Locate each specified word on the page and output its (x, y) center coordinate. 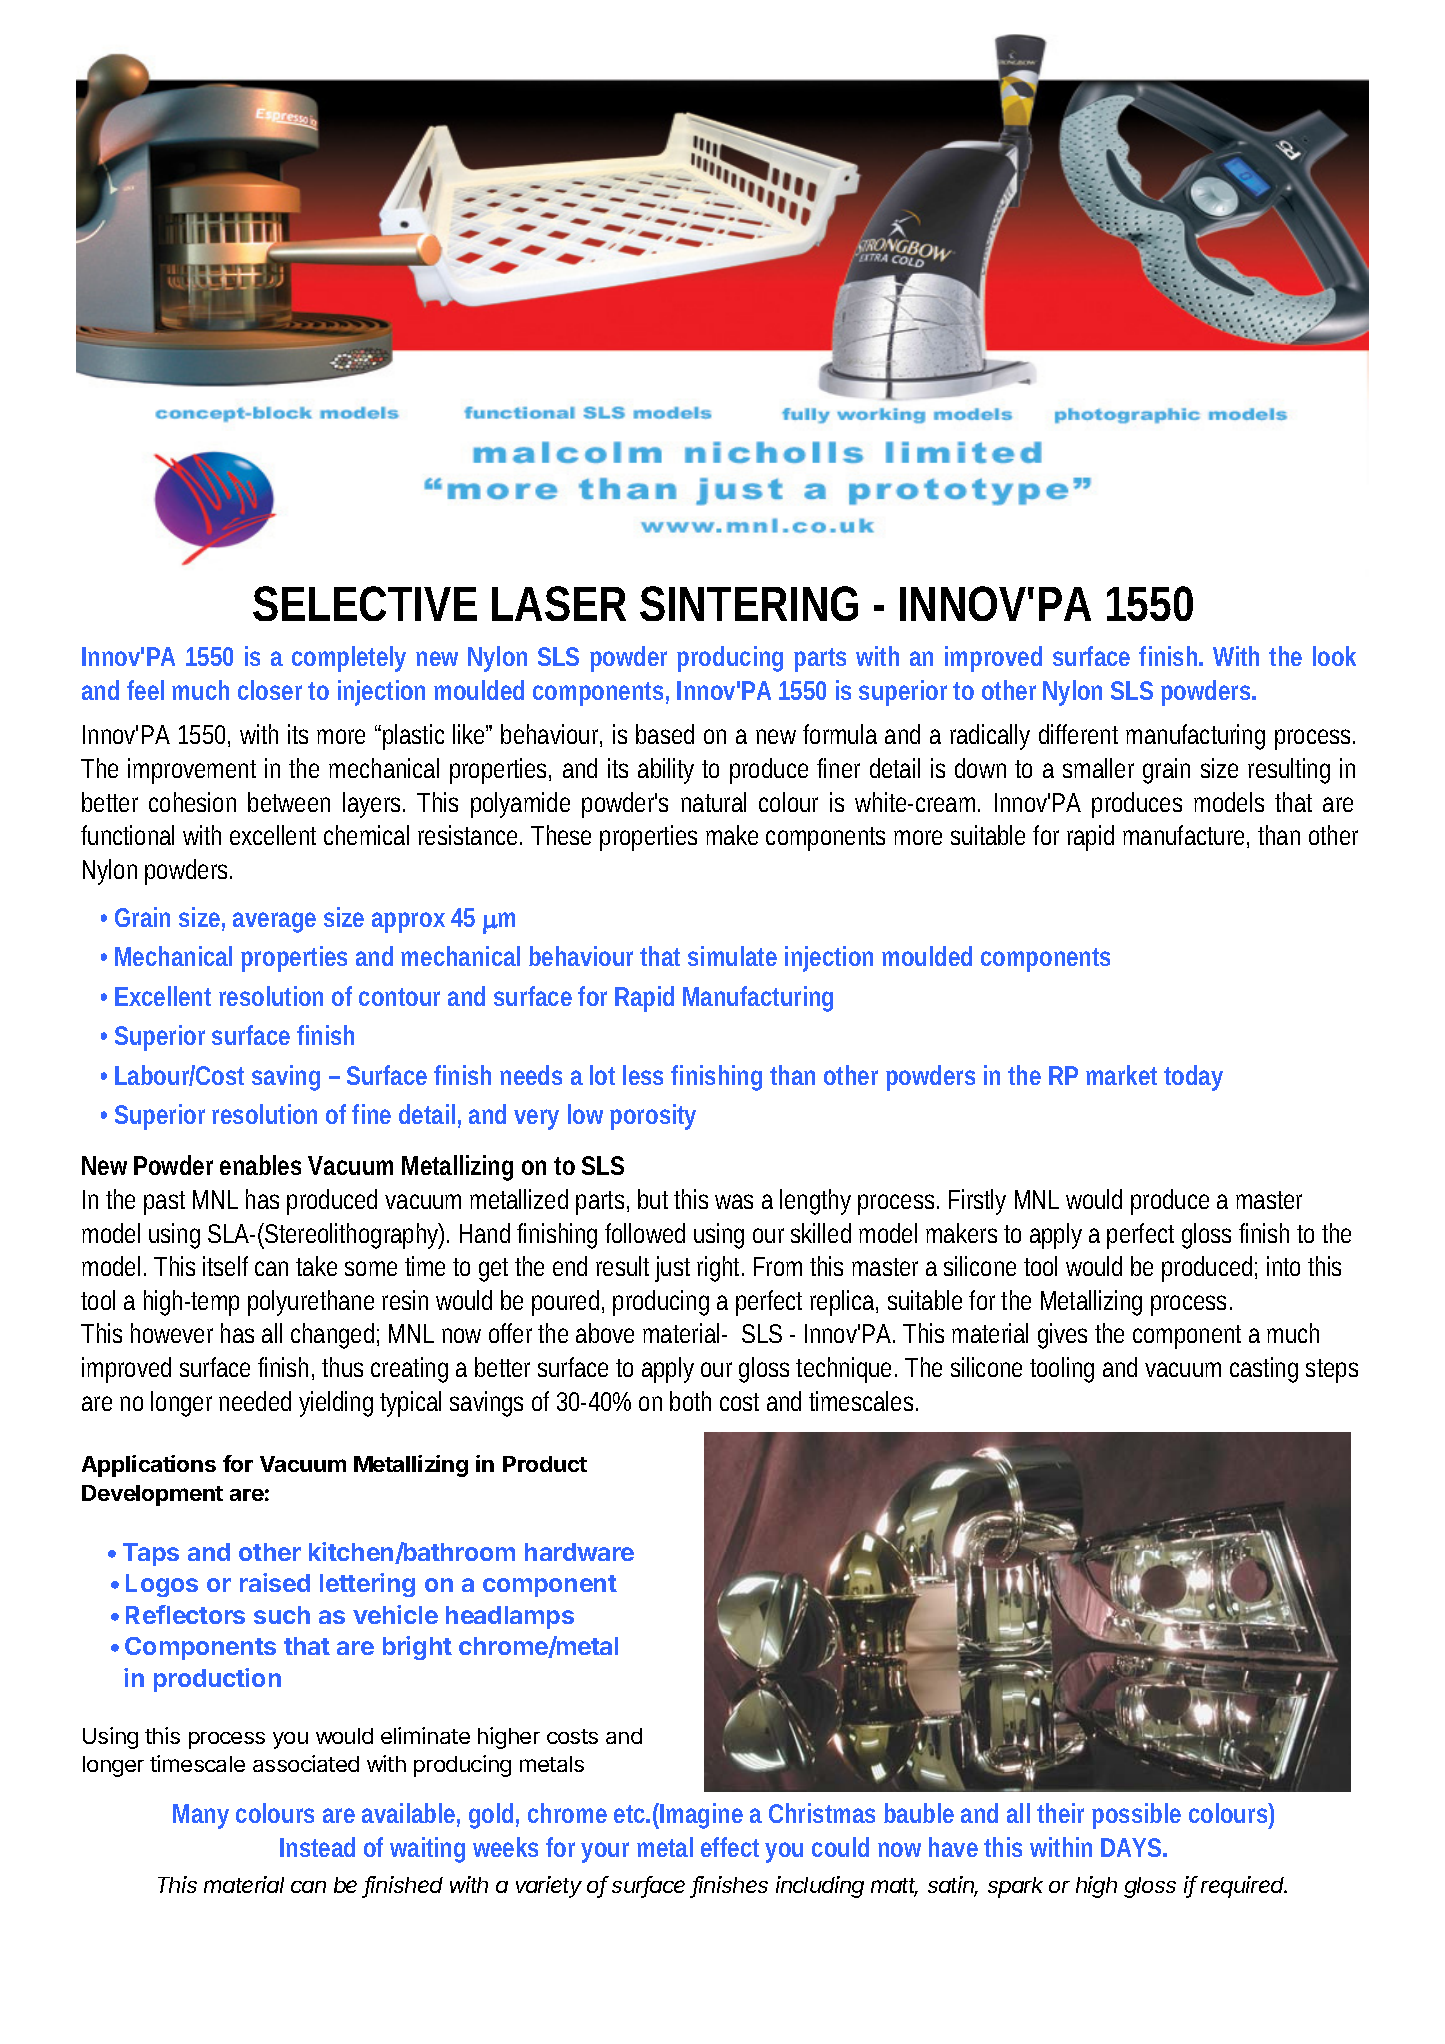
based (665, 734)
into (1283, 1266)
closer (270, 690)
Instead (317, 1847)
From (778, 1266)
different (1078, 734)
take (316, 1266)
